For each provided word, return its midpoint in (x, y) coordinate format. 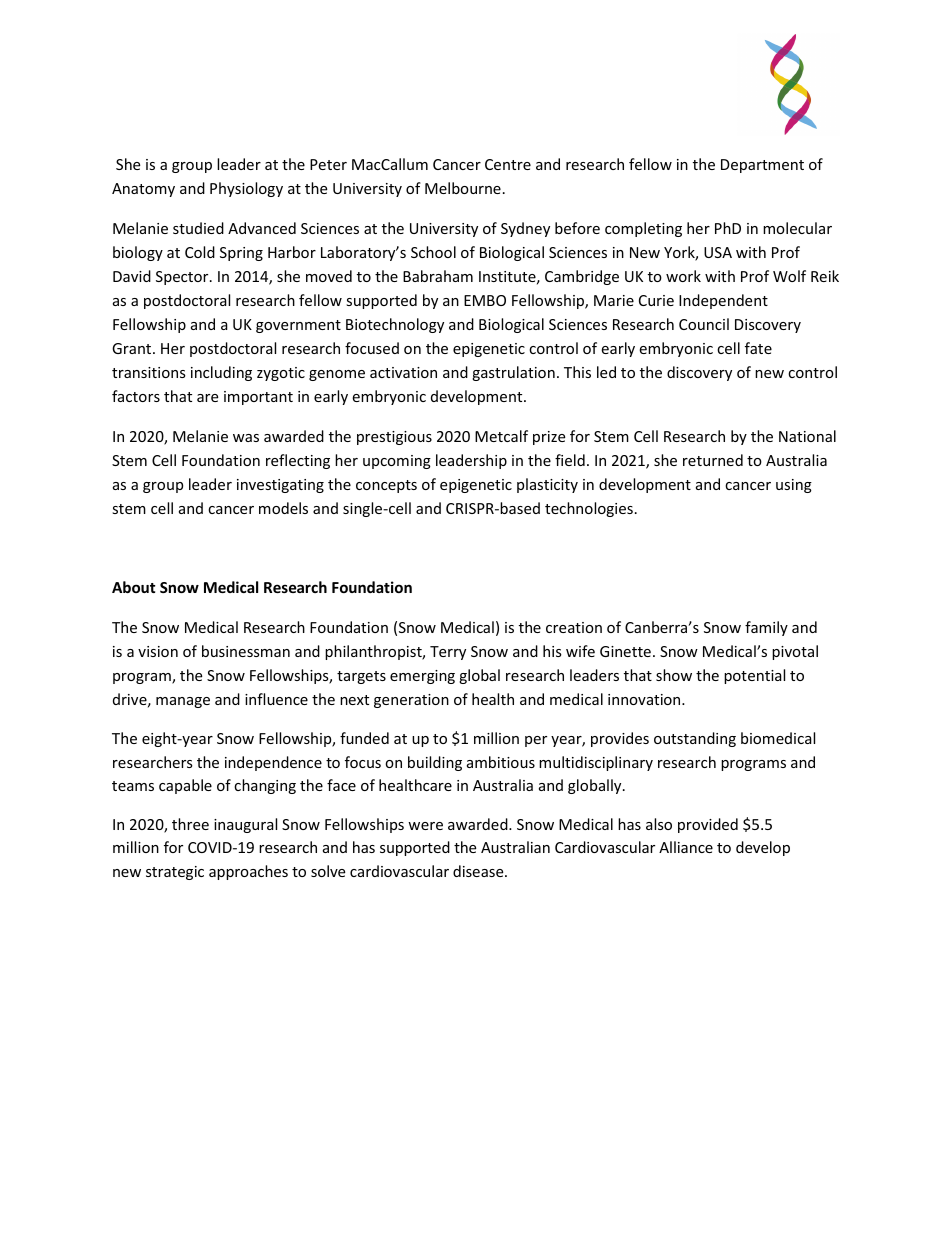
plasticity (547, 485)
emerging (422, 677)
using (794, 486)
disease (479, 871)
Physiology (246, 189)
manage (183, 702)
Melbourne (463, 188)
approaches (248, 872)
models (283, 508)
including (221, 373)
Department (762, 166)
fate (758, 348)
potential (754, 676)
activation (403, 372)
